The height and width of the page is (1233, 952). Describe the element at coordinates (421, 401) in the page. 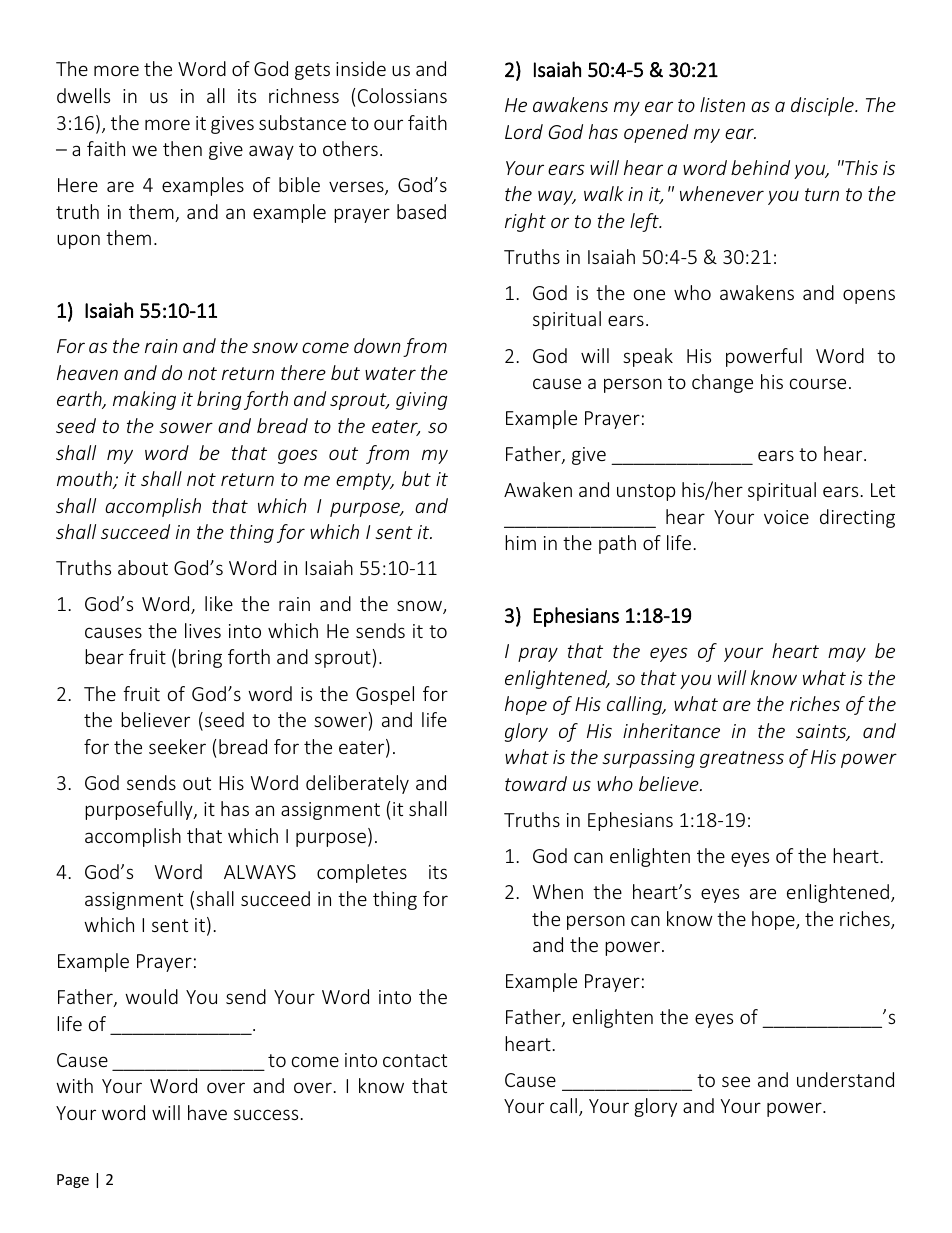

I see `giving` at that location.
